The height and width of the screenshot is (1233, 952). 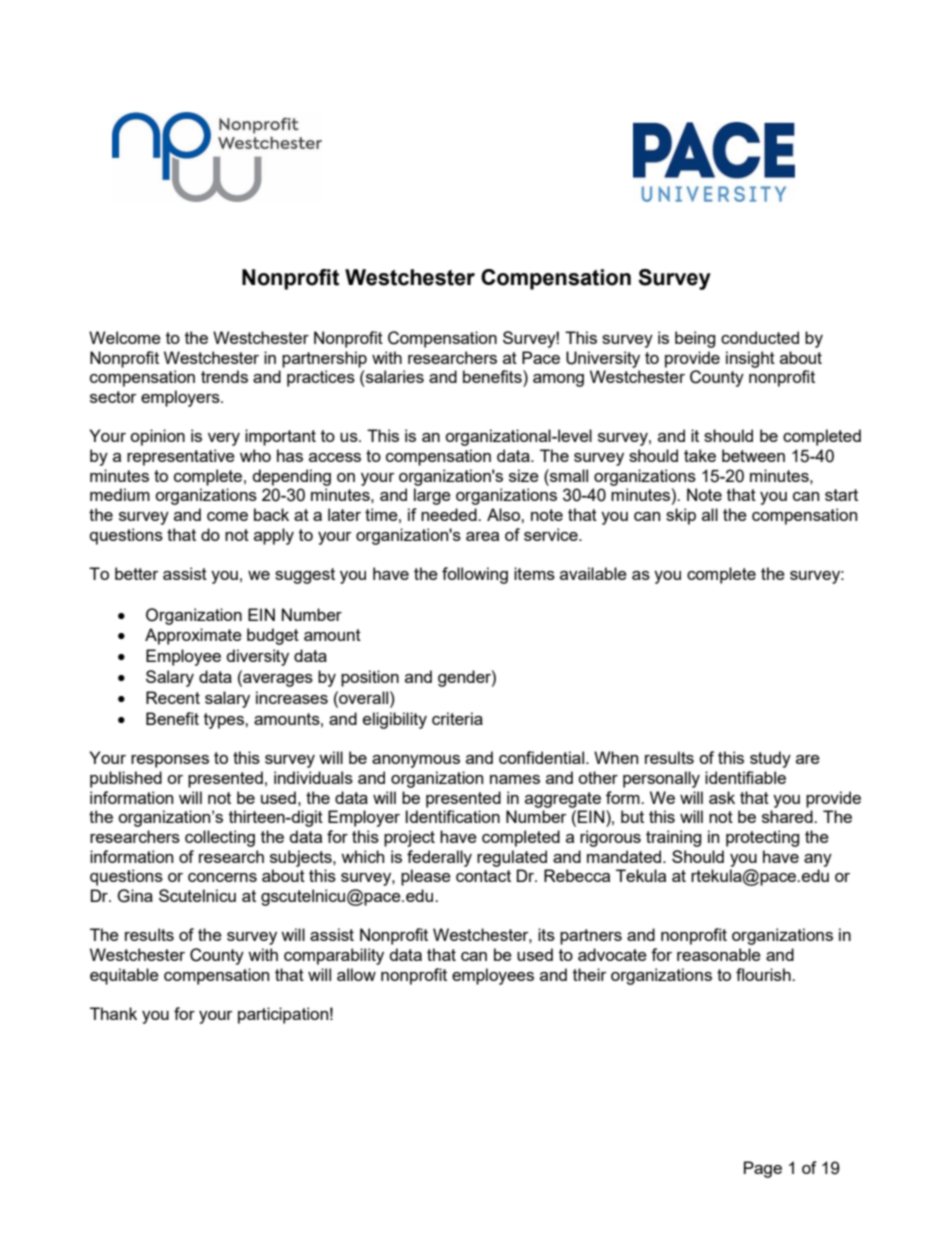 I want to click on among, so click(x=558, y=380).
